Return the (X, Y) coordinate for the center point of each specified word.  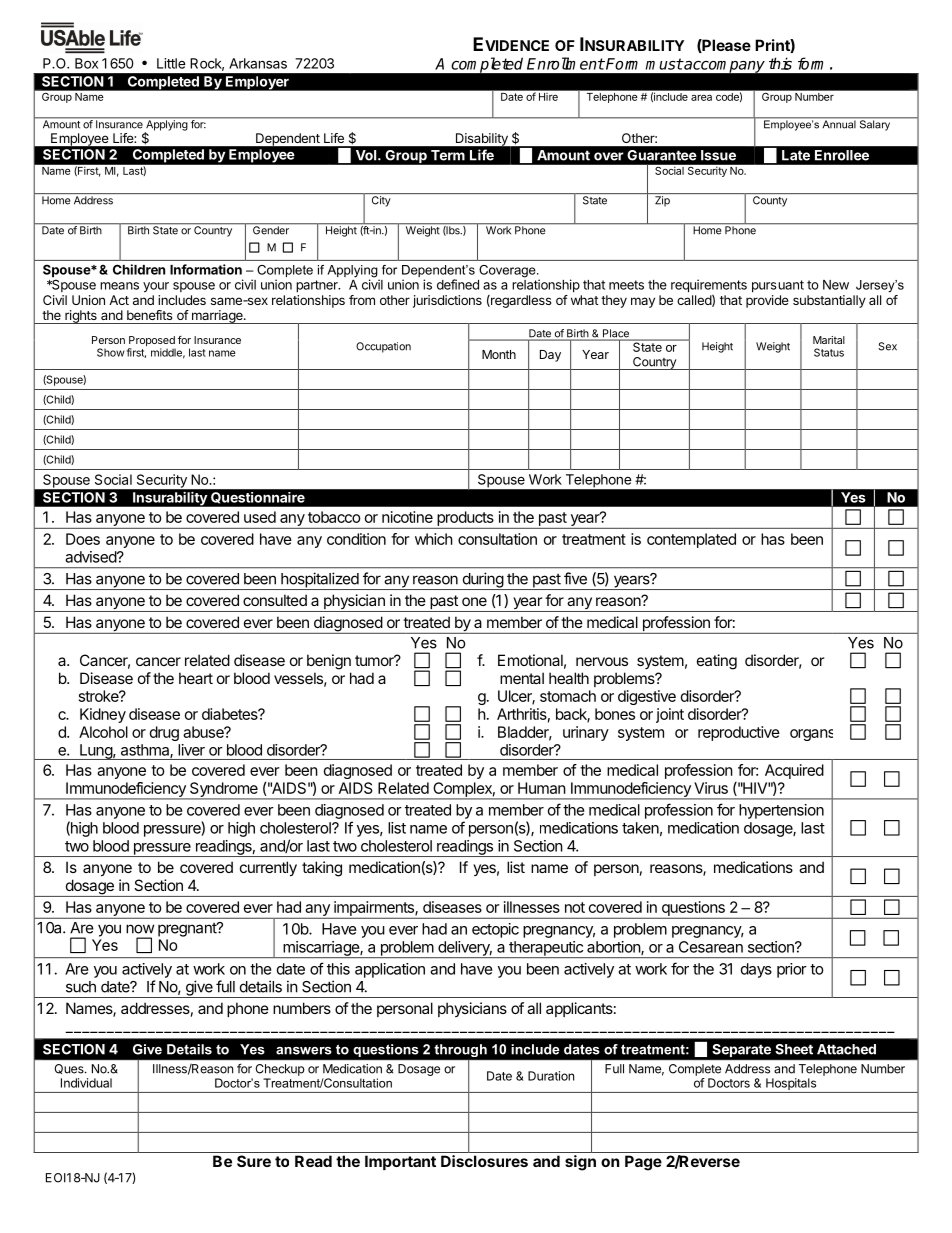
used (260, 517)
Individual (86, 1083)
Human (542, 788)
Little (171, 63)
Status (829, 352)
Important (400, 1162)
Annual (839, 123)
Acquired (794, 771)
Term (448, 155)
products (465, 518)
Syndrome (224, 790)
